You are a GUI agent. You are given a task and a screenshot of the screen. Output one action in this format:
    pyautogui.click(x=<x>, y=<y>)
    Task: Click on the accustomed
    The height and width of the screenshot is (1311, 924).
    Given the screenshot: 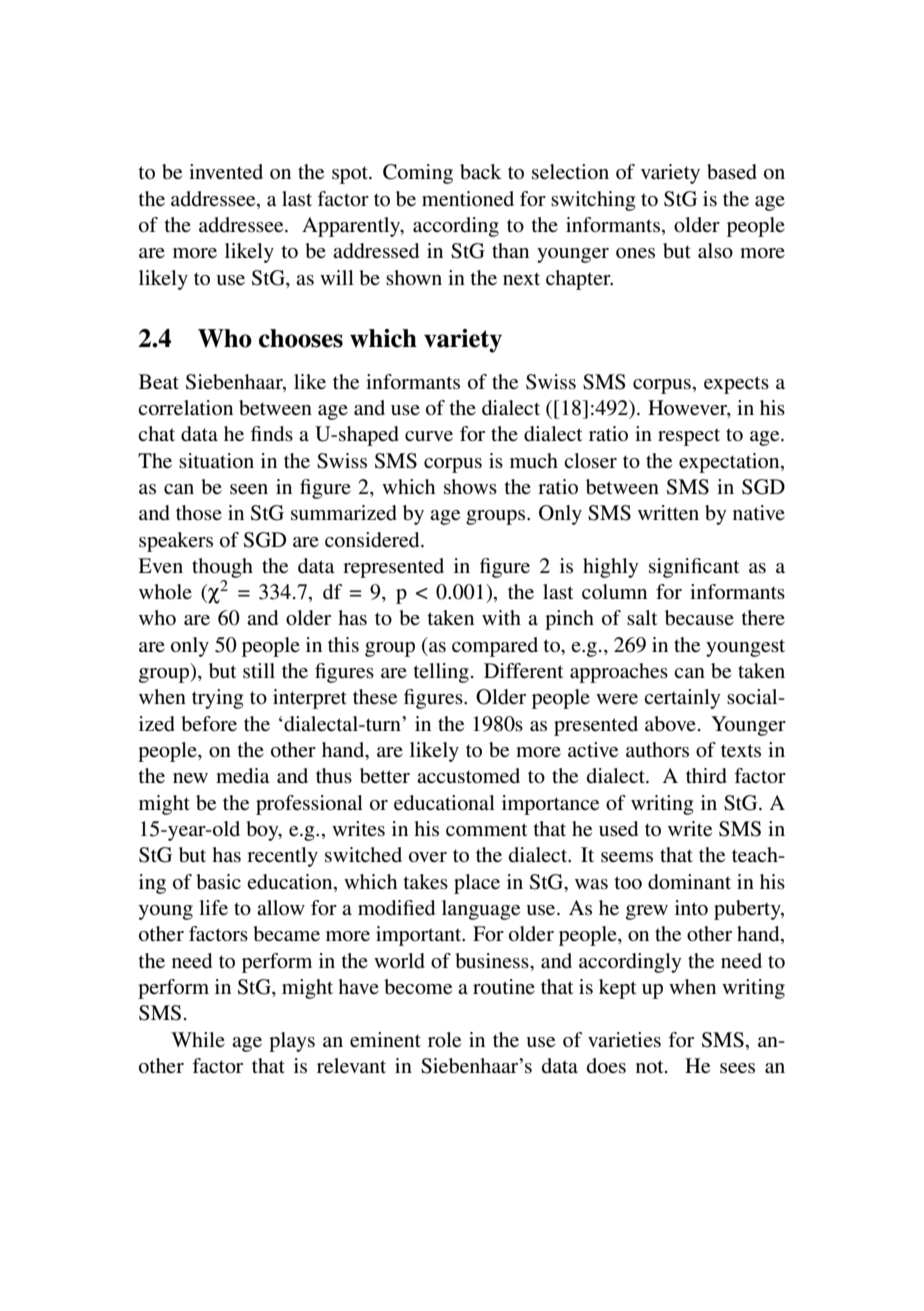 What is the action you would take?
    pyautogui.click(x=468, y=776)
